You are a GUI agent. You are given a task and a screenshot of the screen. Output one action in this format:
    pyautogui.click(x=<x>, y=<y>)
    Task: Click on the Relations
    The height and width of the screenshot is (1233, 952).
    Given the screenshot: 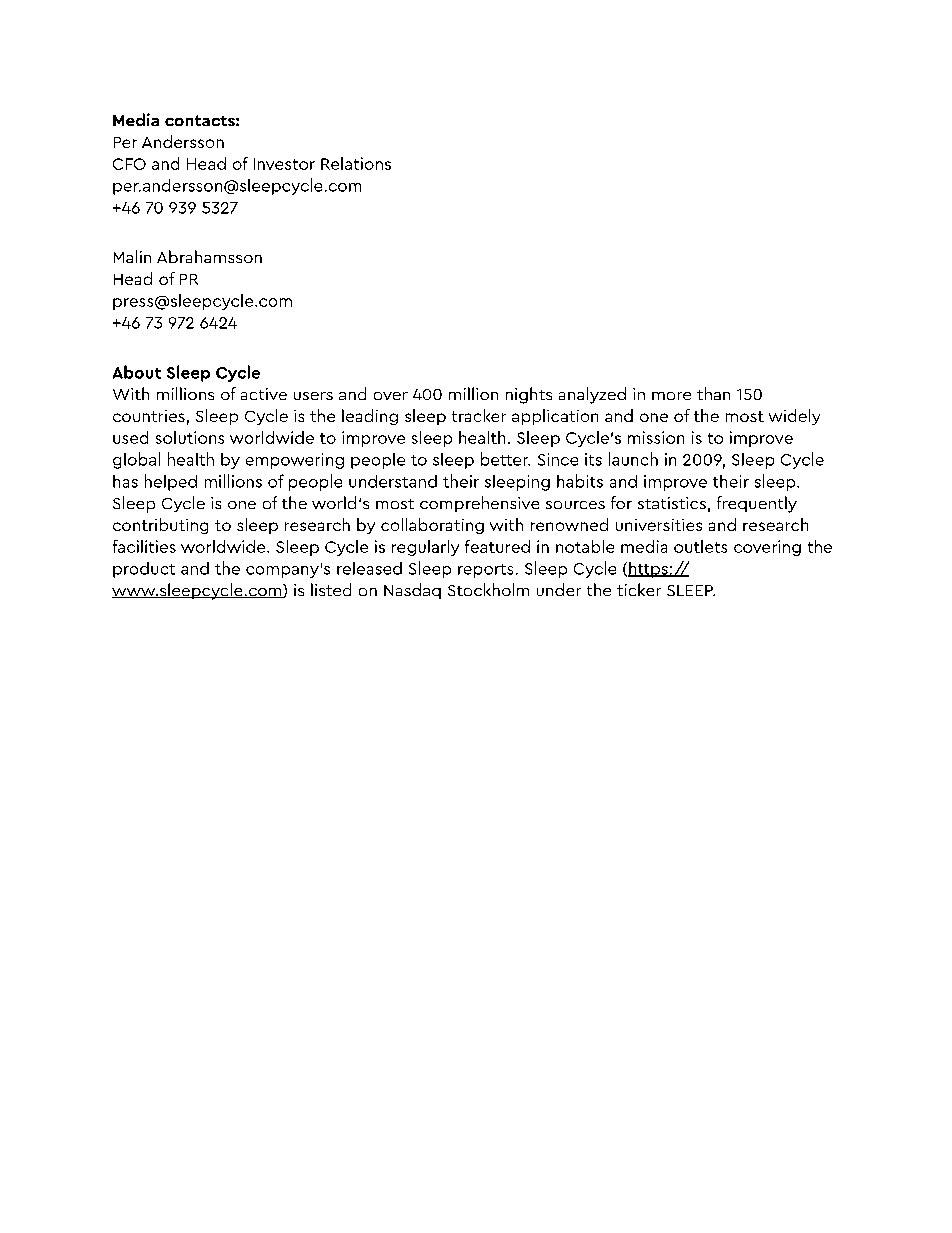 What is the action you would take?
    pyautogui.click(x=356, y=163)
